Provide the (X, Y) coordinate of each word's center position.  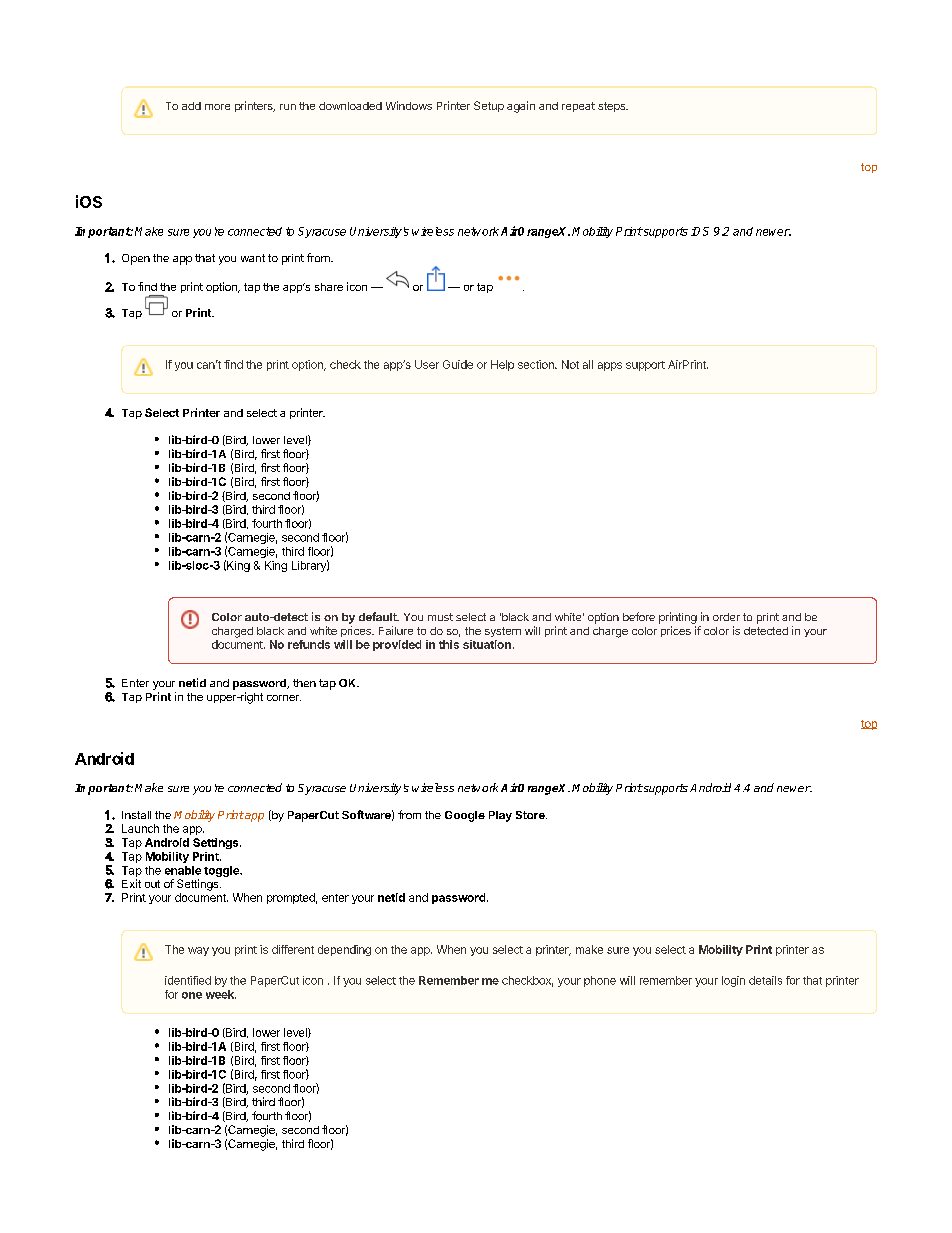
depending (344, 950)
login (733, 981)
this (449, 644)
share (329, 287)
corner (284, 698)
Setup (489, 106)
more (217, 107)
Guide (458, 364)
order (726, 617)
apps (610, 366)
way (198, 951)
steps (613, 107)
